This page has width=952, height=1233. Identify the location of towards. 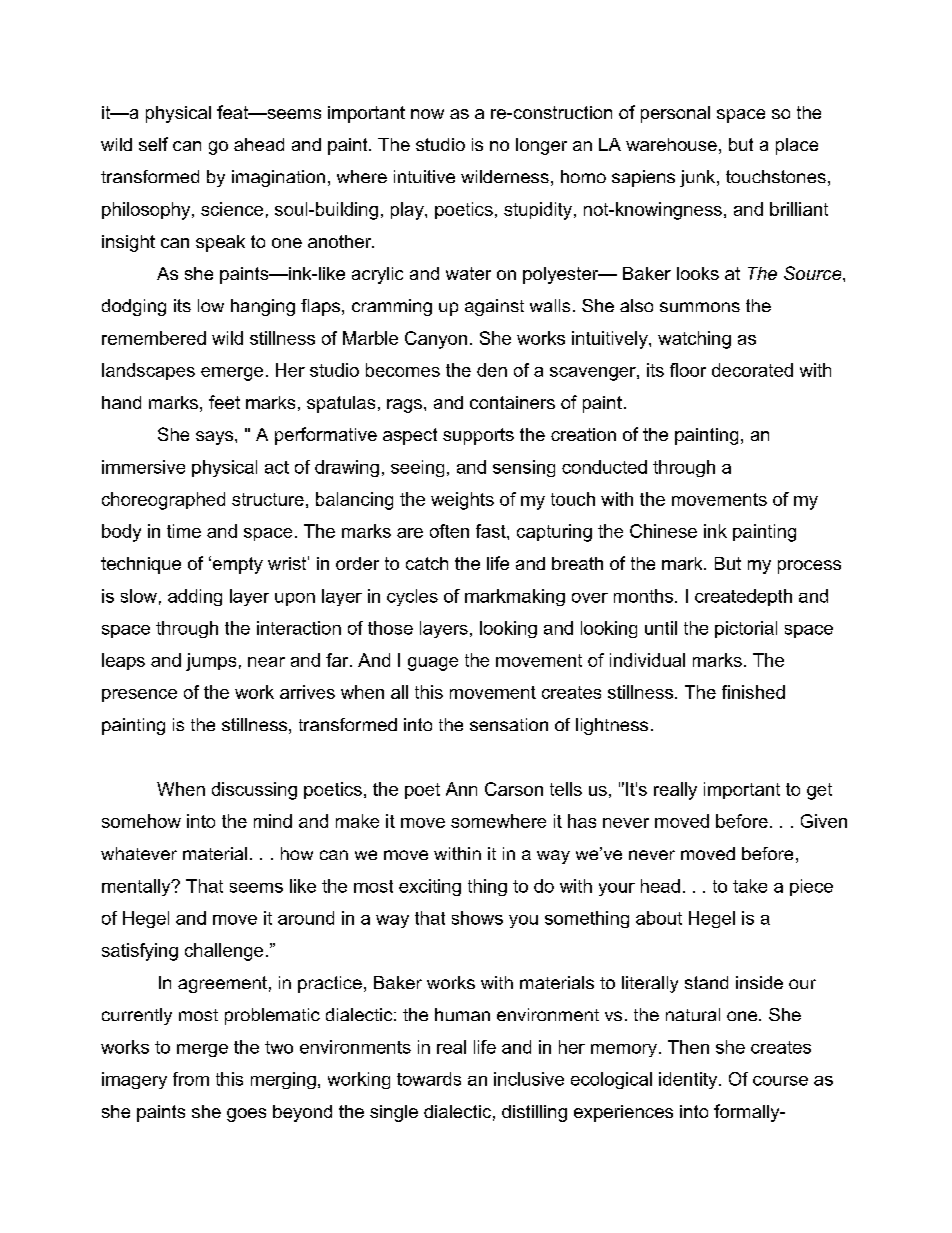
(429, 1079).
